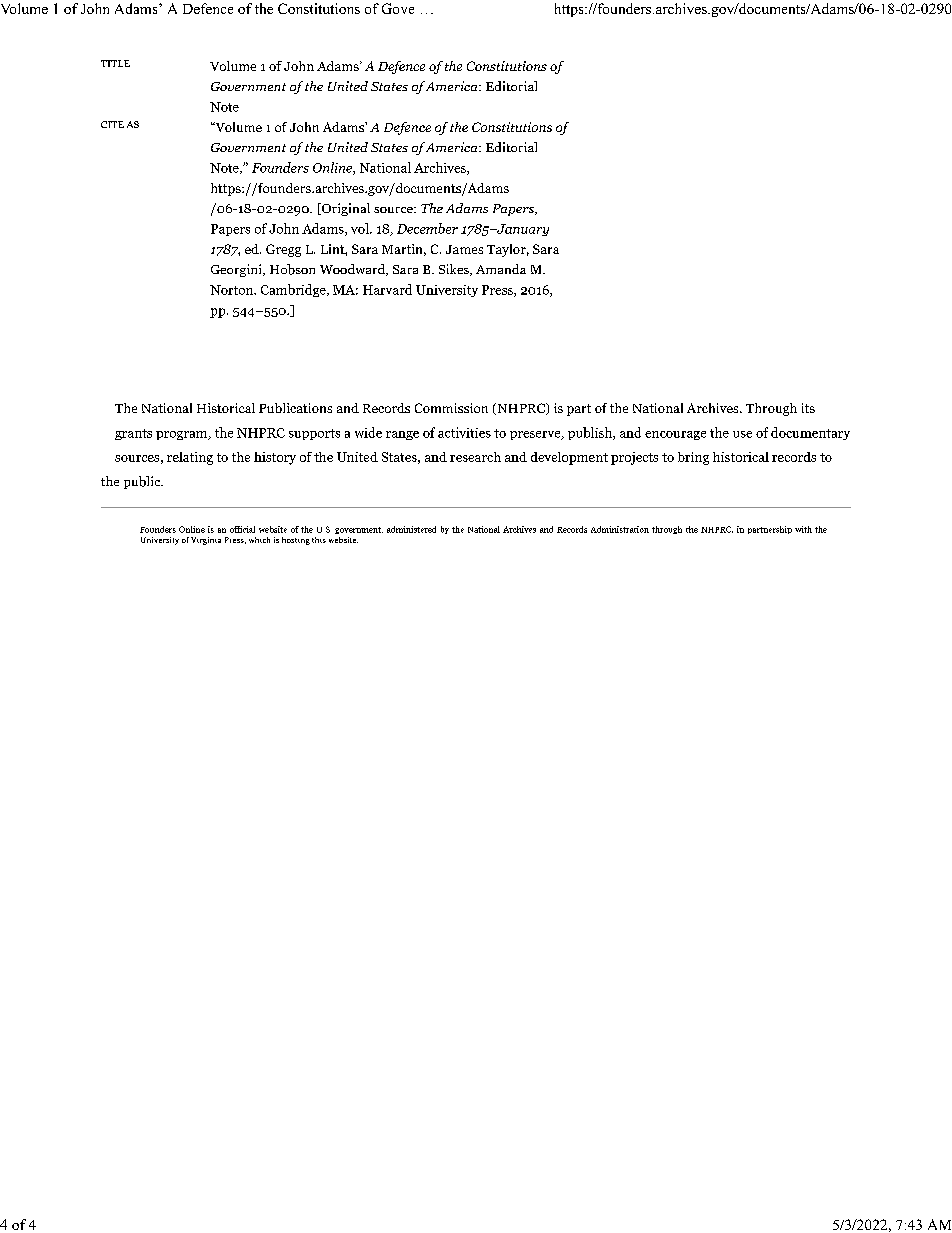 The width and height of the screenshot is (952, 1233). Describe the element at coordinates (183, 435) in the screenshot. I see `program` at that location.
